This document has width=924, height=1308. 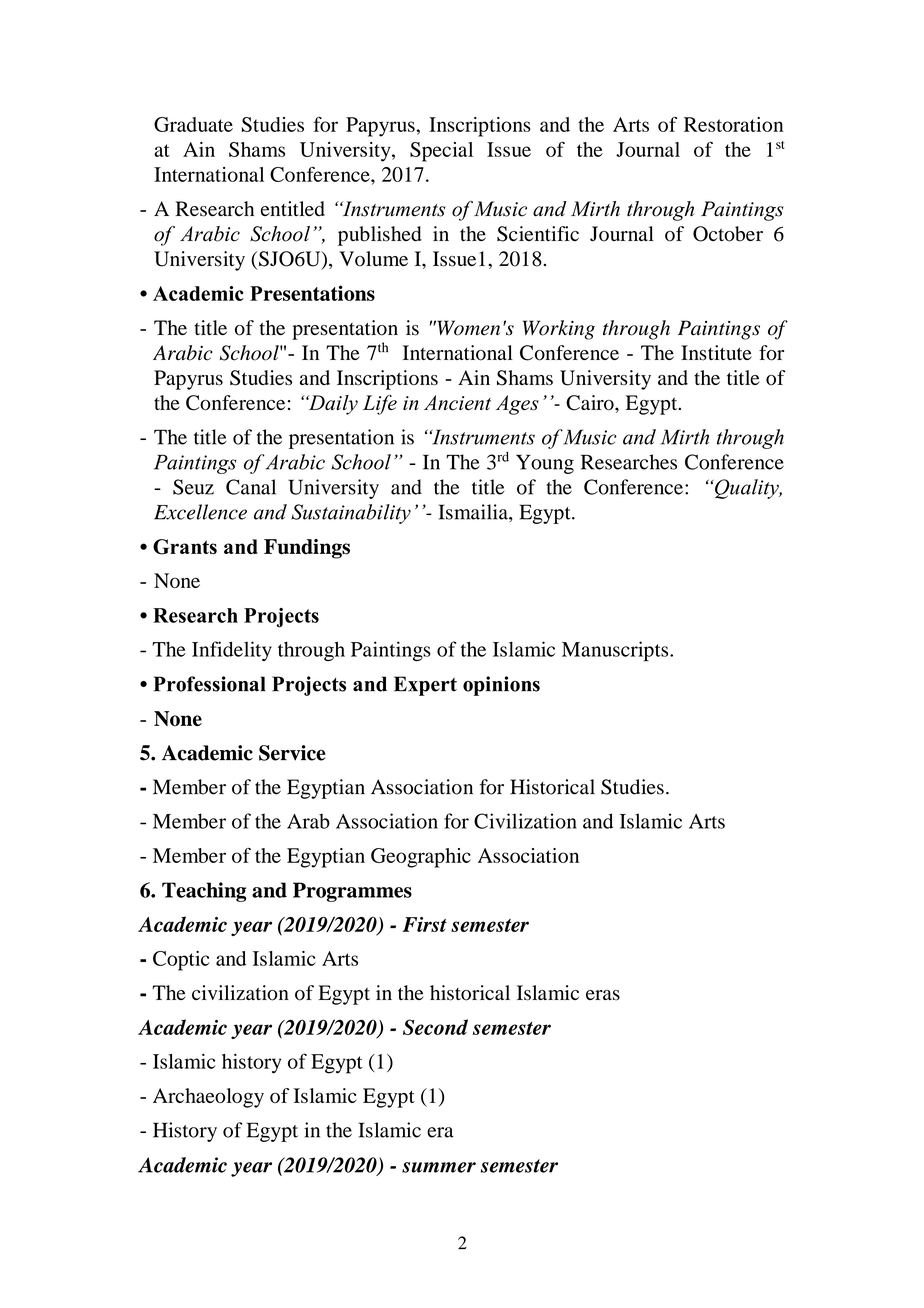 What do you see at coordinates (439, 1167) in the document?
I see `summer` at bounding box center [439, 1167].
